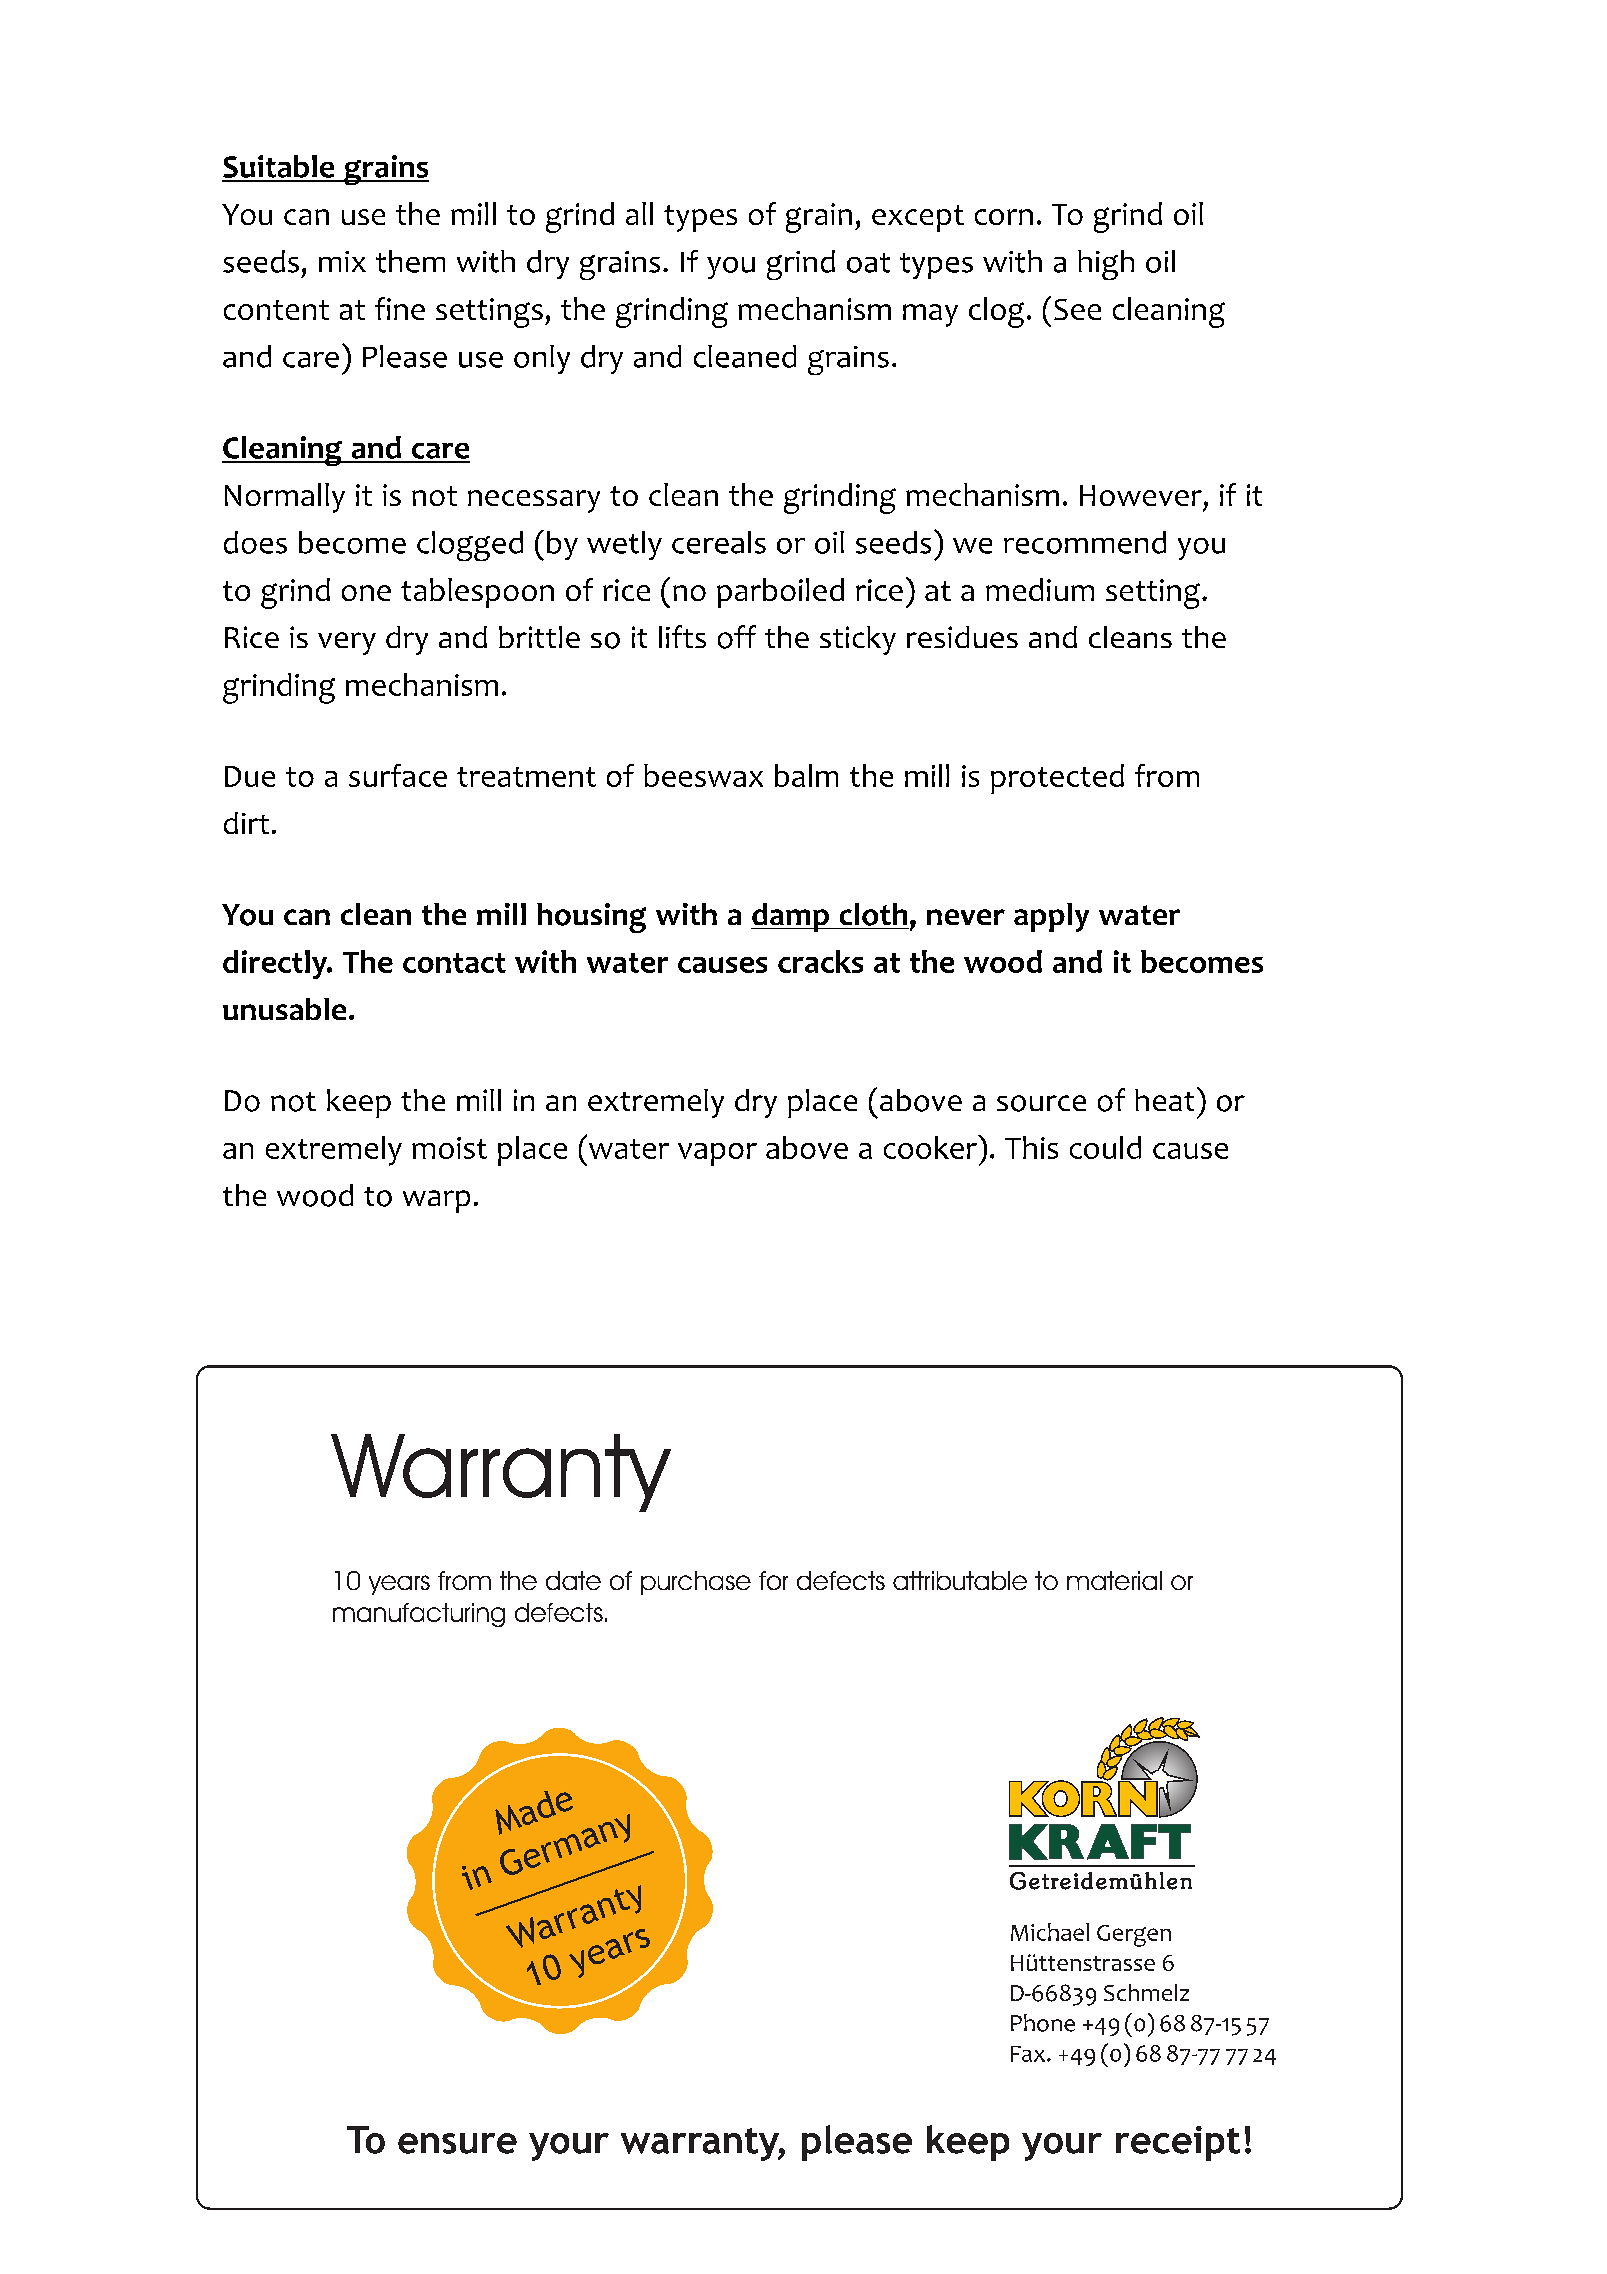 This image has width=1607, height=2274. Describe the element at coordinates (457, 2143) in the image. I see `ensure` at that location.
